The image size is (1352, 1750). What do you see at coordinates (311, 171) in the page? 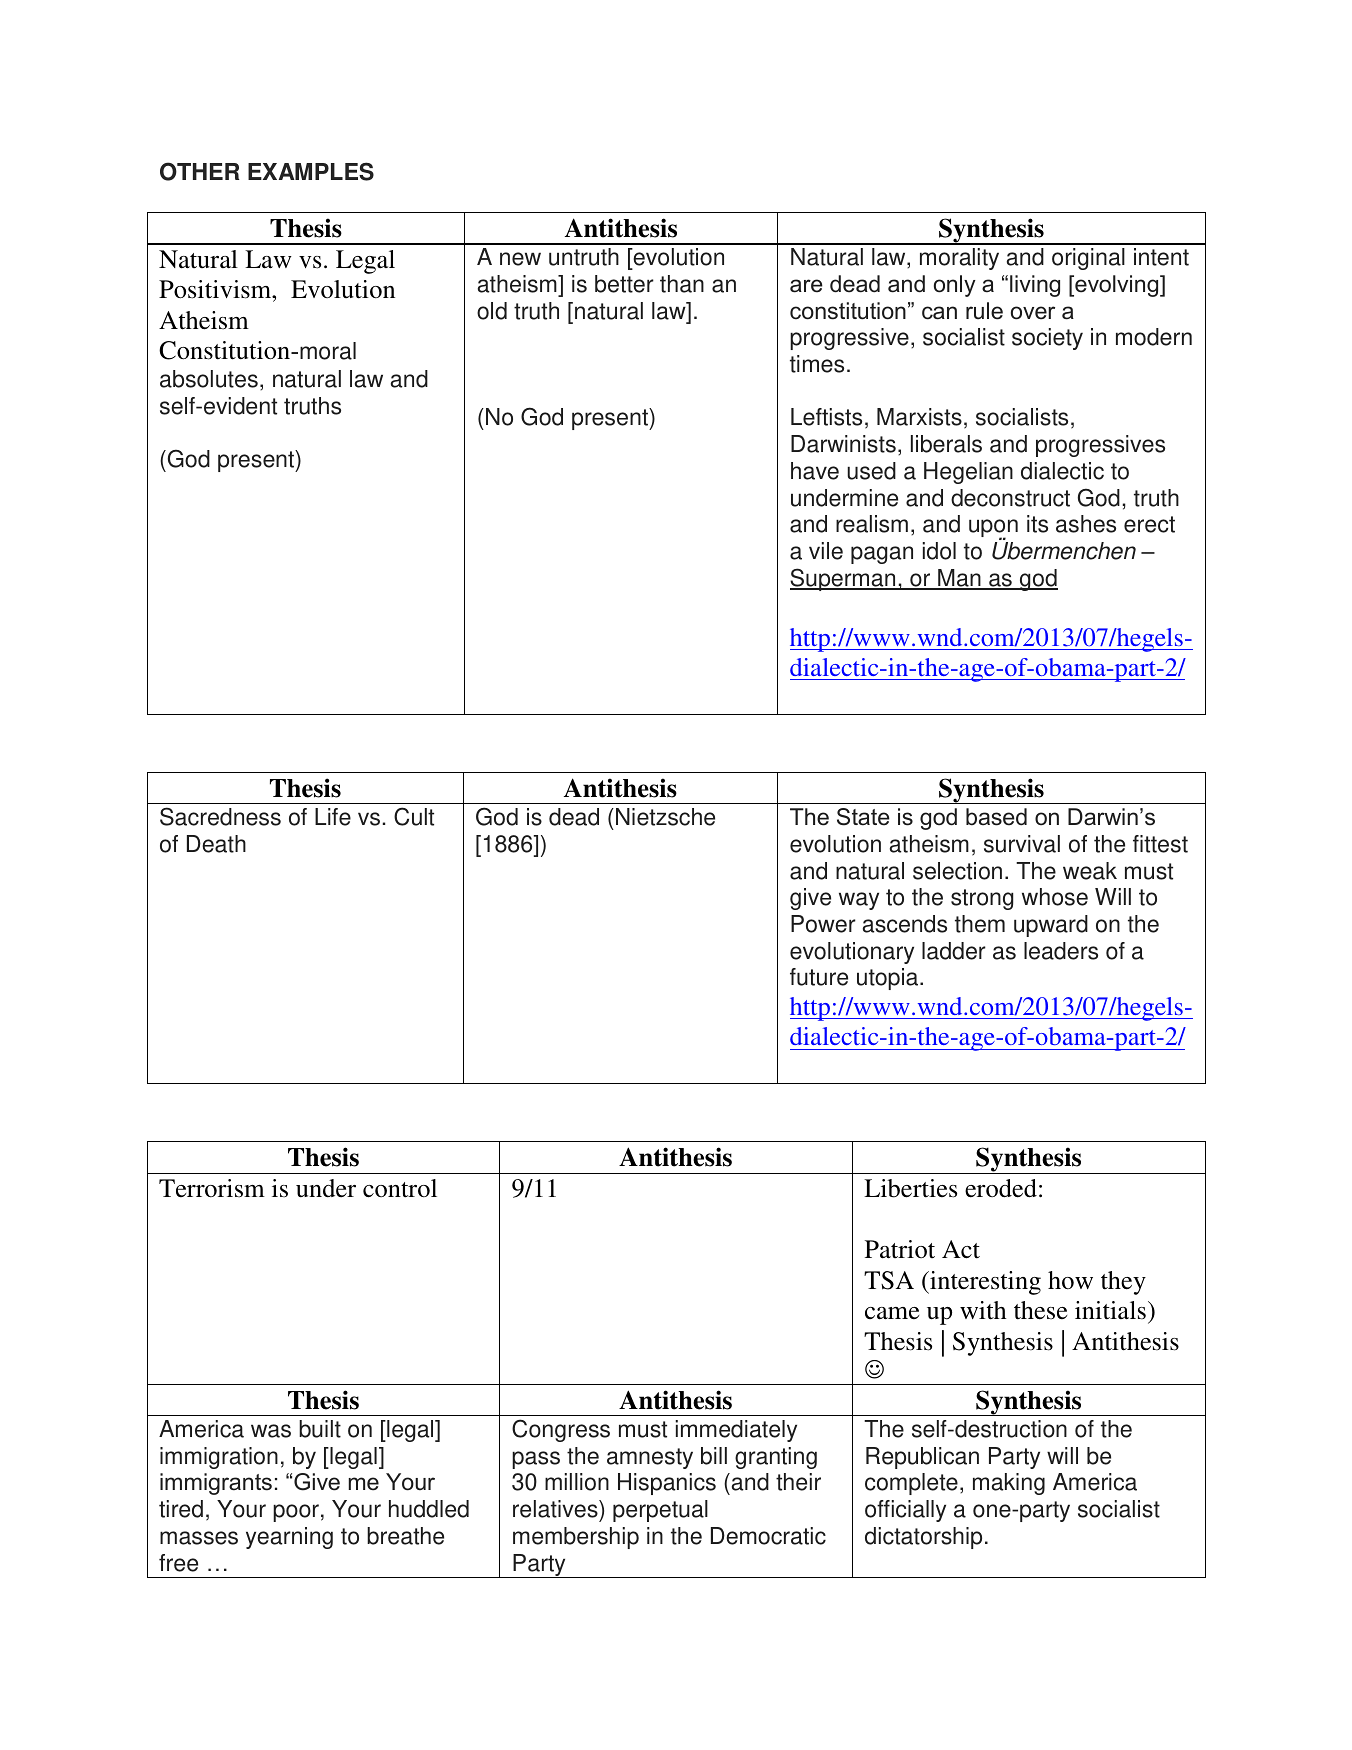
I see `EXAMPLES` at bounding box center [311, 171].
